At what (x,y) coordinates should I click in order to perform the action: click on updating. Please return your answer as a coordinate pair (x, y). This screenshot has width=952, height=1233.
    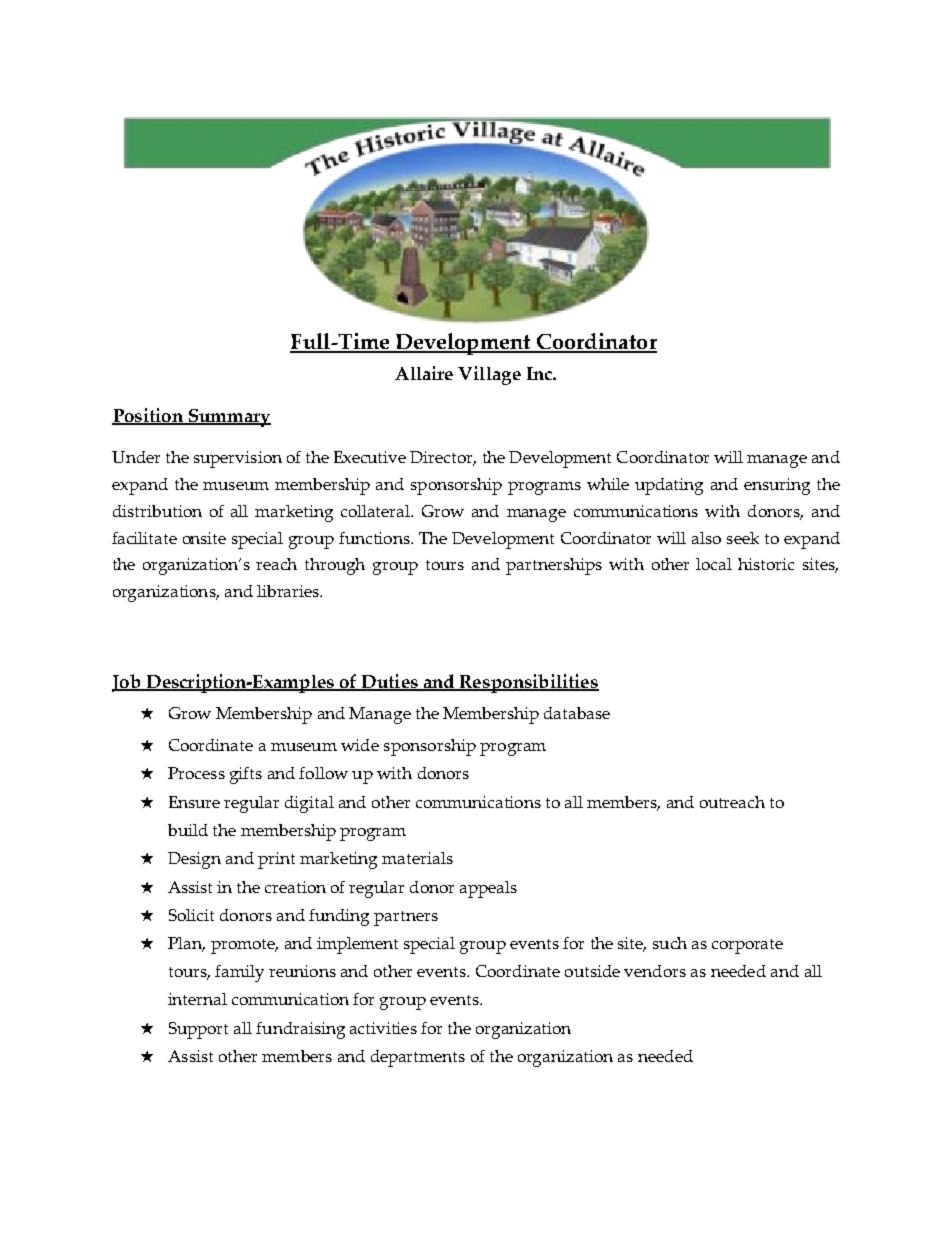
    Looking at the image, I should click on (669, 486).
